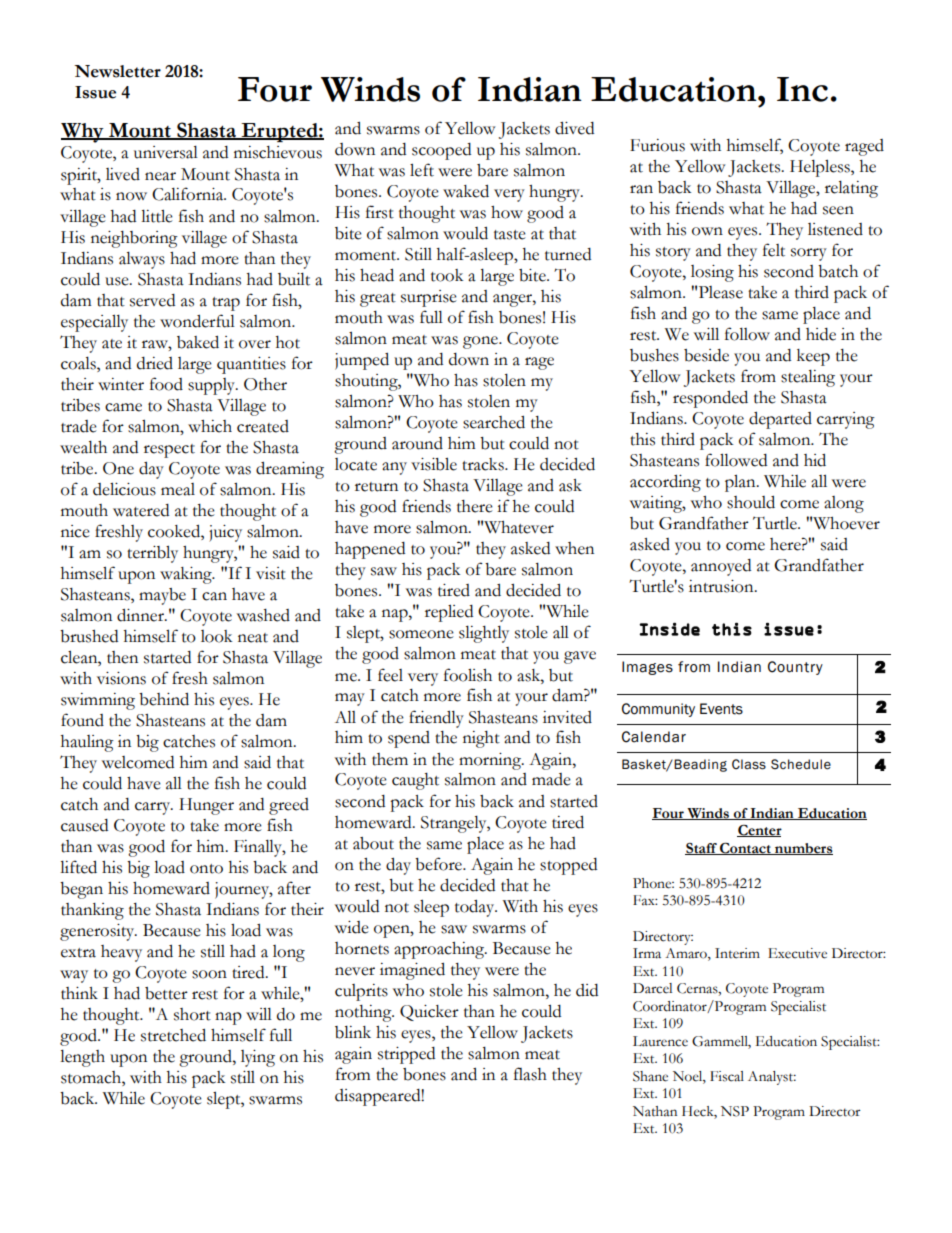  I want to click on scooped, so click(441, 151).
